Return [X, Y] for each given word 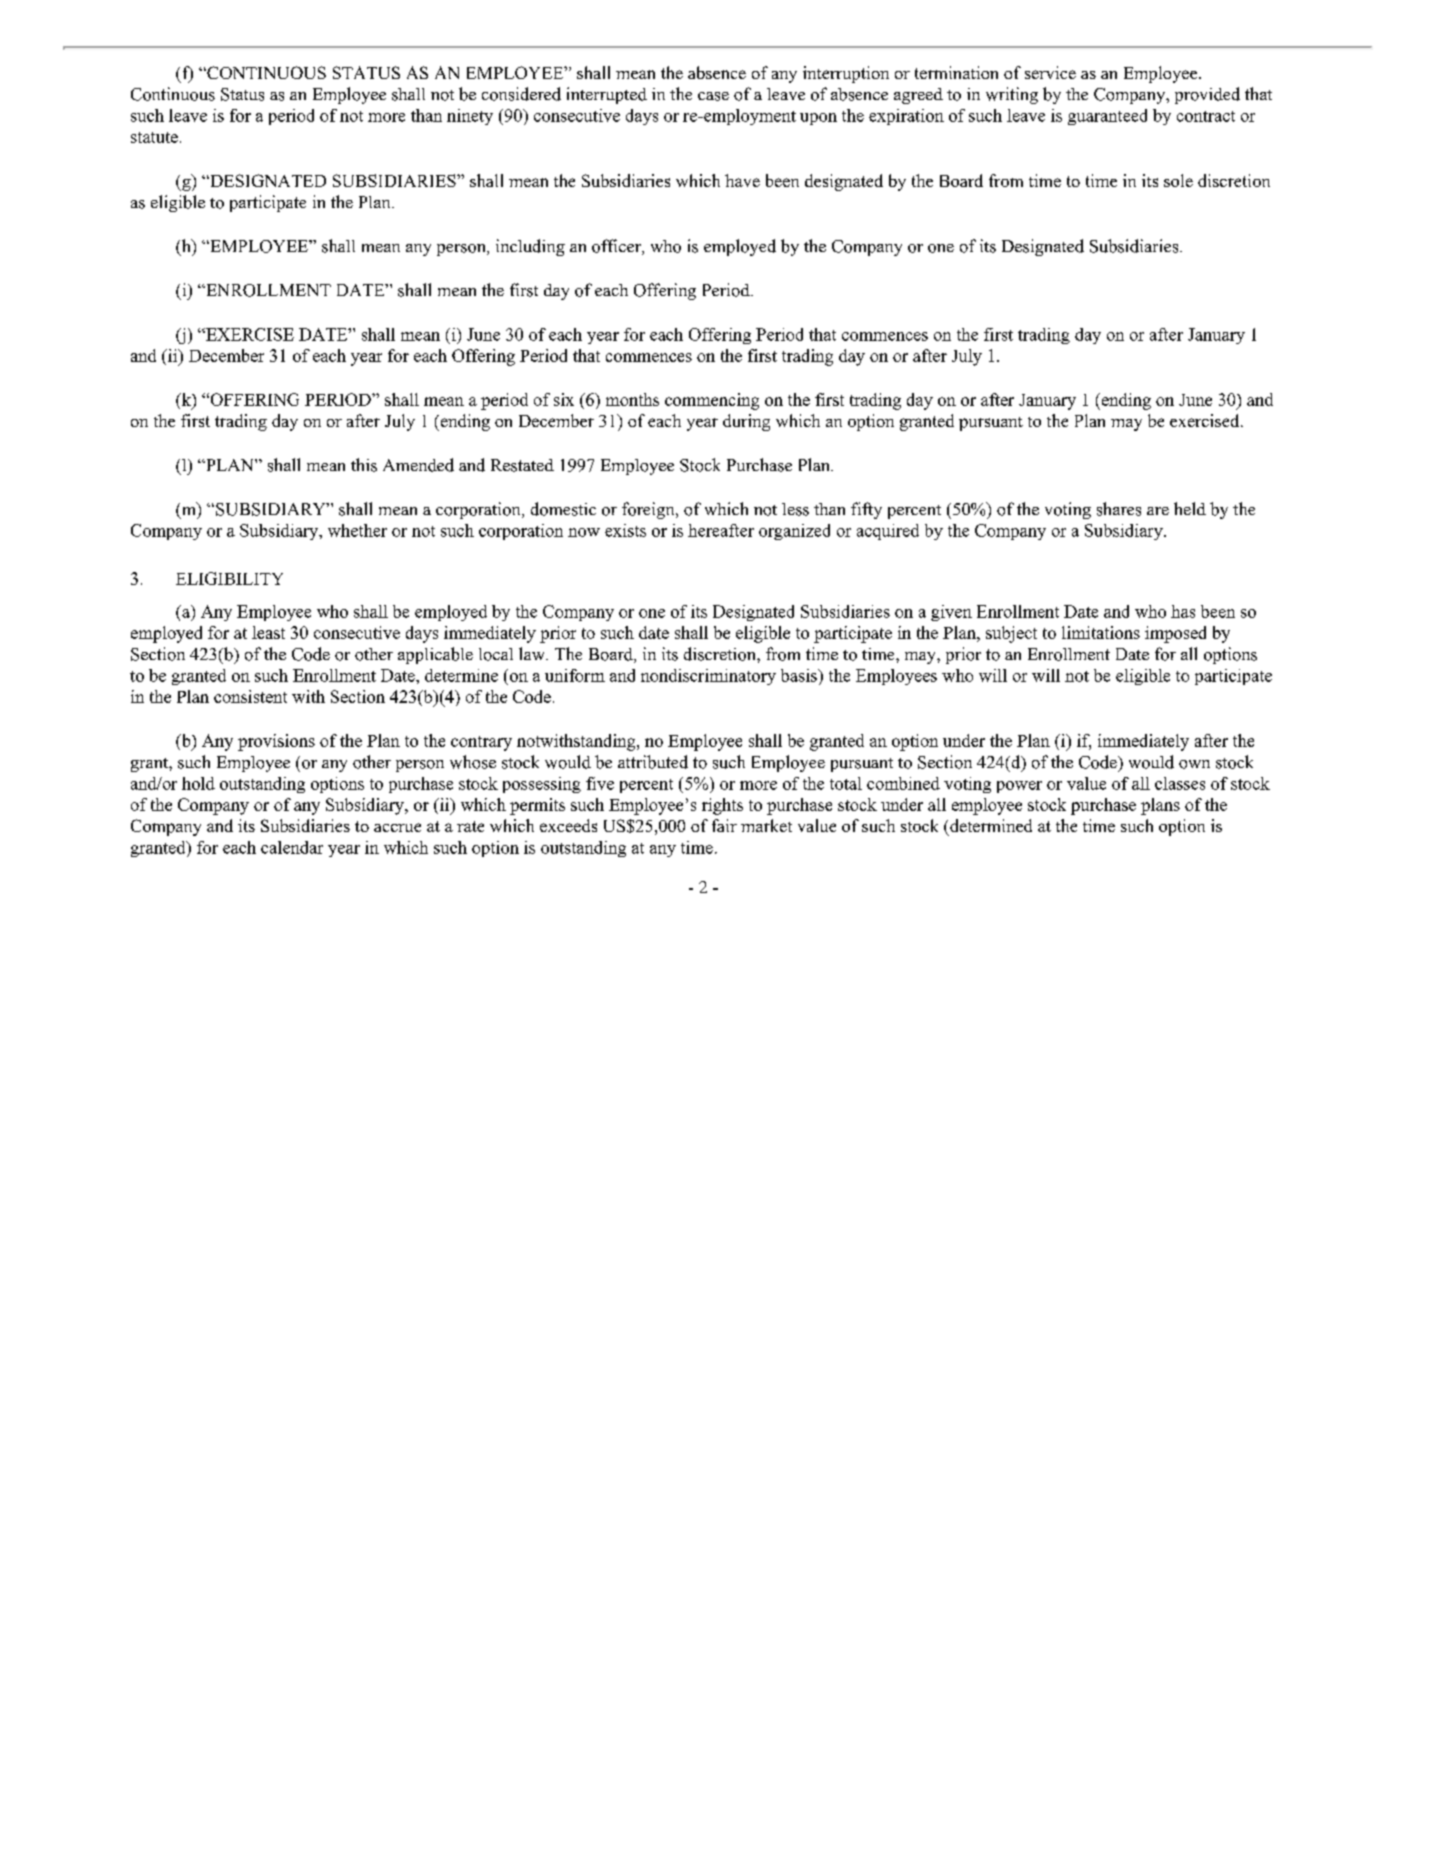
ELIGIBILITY [229, 578]
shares [1119, 509]
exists [625, 530]
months [632, 399]
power [1019, 787]
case [713, 96]
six [564, 399]
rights [722, 806]
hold [198, 783]
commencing [712, 401]
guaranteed [1107, 117]
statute [154, 137]
